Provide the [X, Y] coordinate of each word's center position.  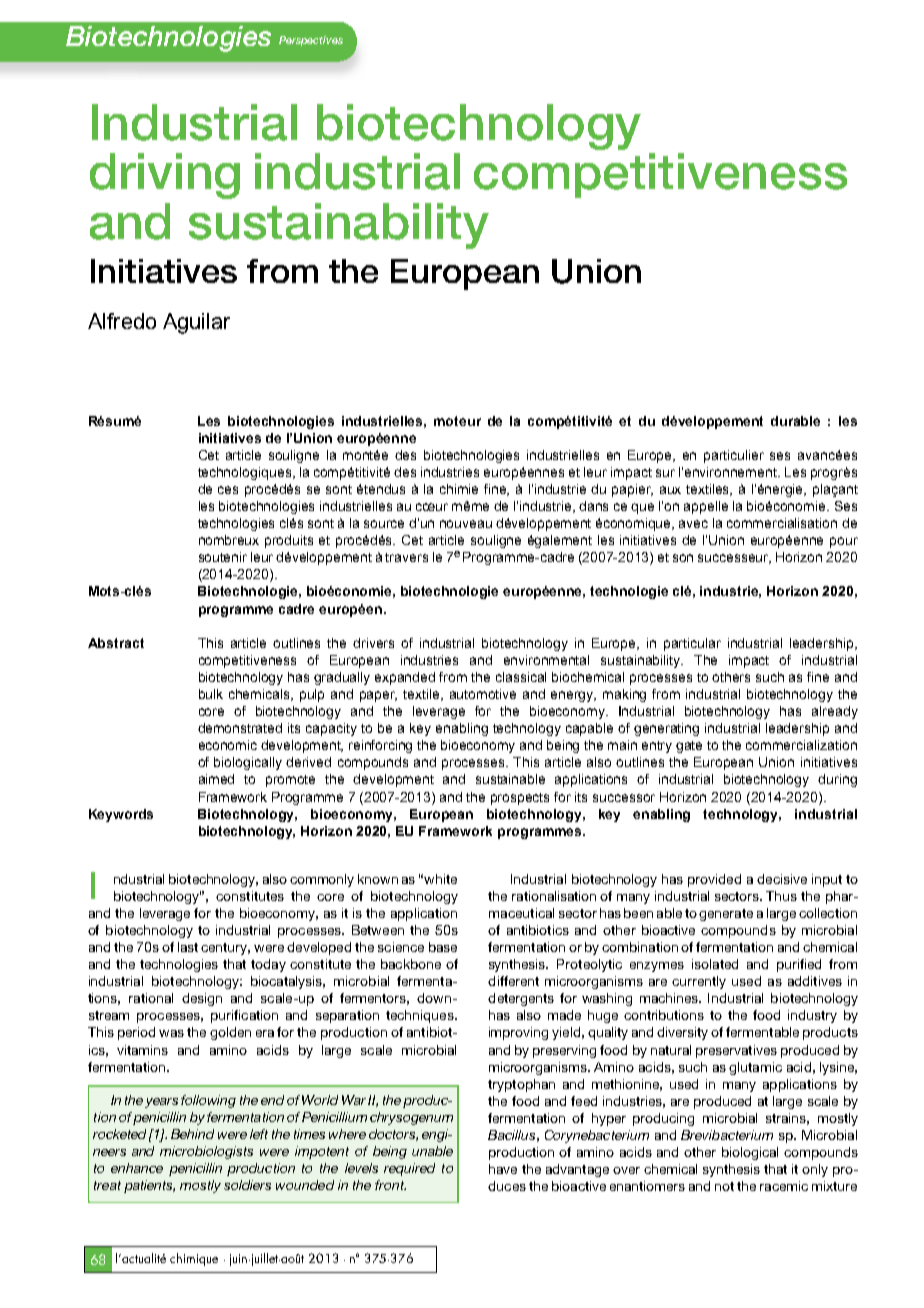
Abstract [116, 643]
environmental [546, 660]
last [188, 947]
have [503, 1169]
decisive [782, 879]
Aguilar [196, 323]
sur [665, 473]
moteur [457, 421]
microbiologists [206, 1152]
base [443, 947]
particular [692, 644]
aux [670, 490]
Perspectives [311, 41]
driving [165, 176]
